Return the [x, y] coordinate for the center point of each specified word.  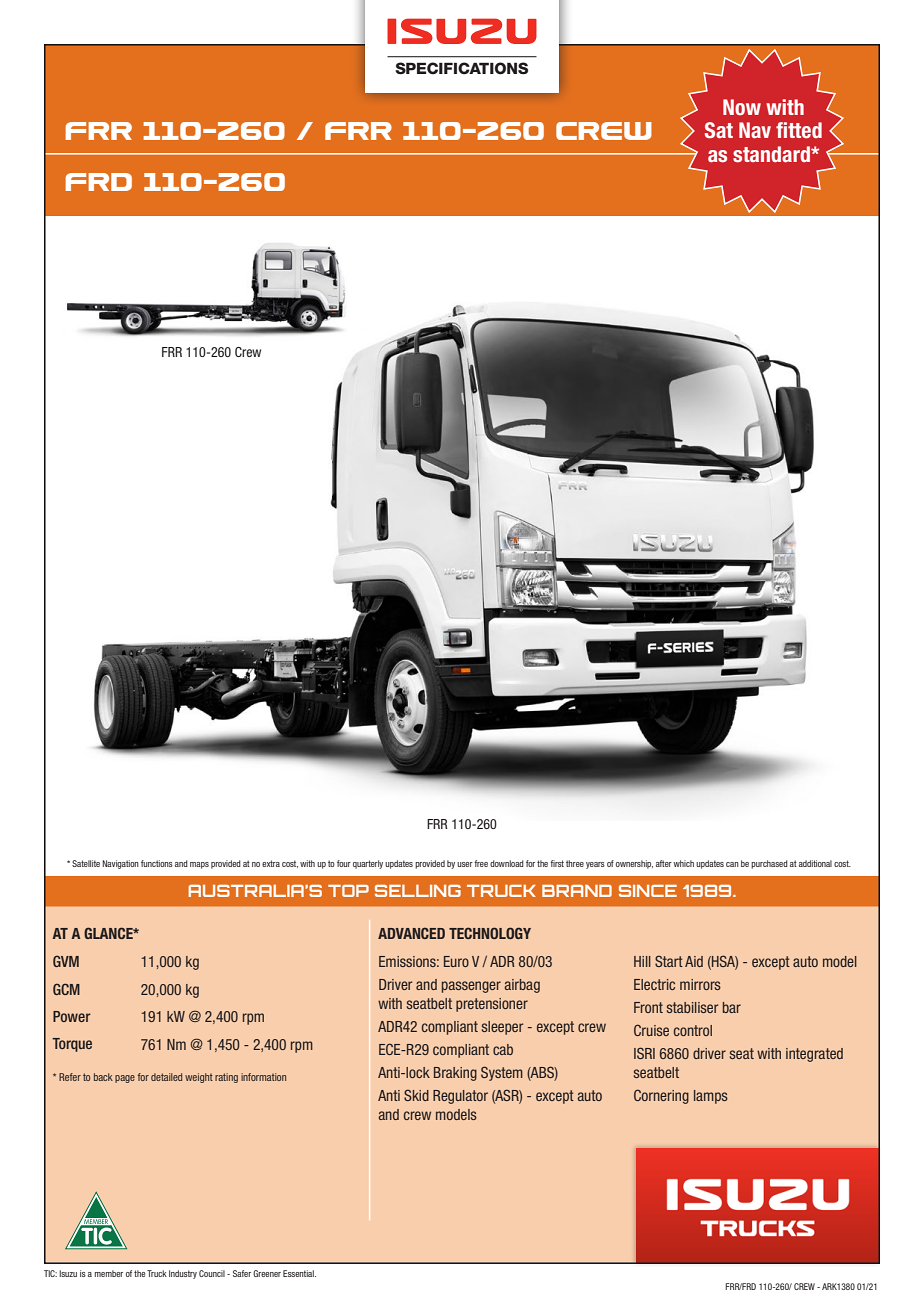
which [683, 863]
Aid [694, 961]
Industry [183, 1274]
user [465, 864]
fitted [799, 130]
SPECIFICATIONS [461, 68]
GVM [66, 961]
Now [742, 107]
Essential [299, 1273]
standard [772, 154]
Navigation [120, 864]
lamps [711, 1097]
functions [157, 863]
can [732, 864]
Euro [456, 961]
